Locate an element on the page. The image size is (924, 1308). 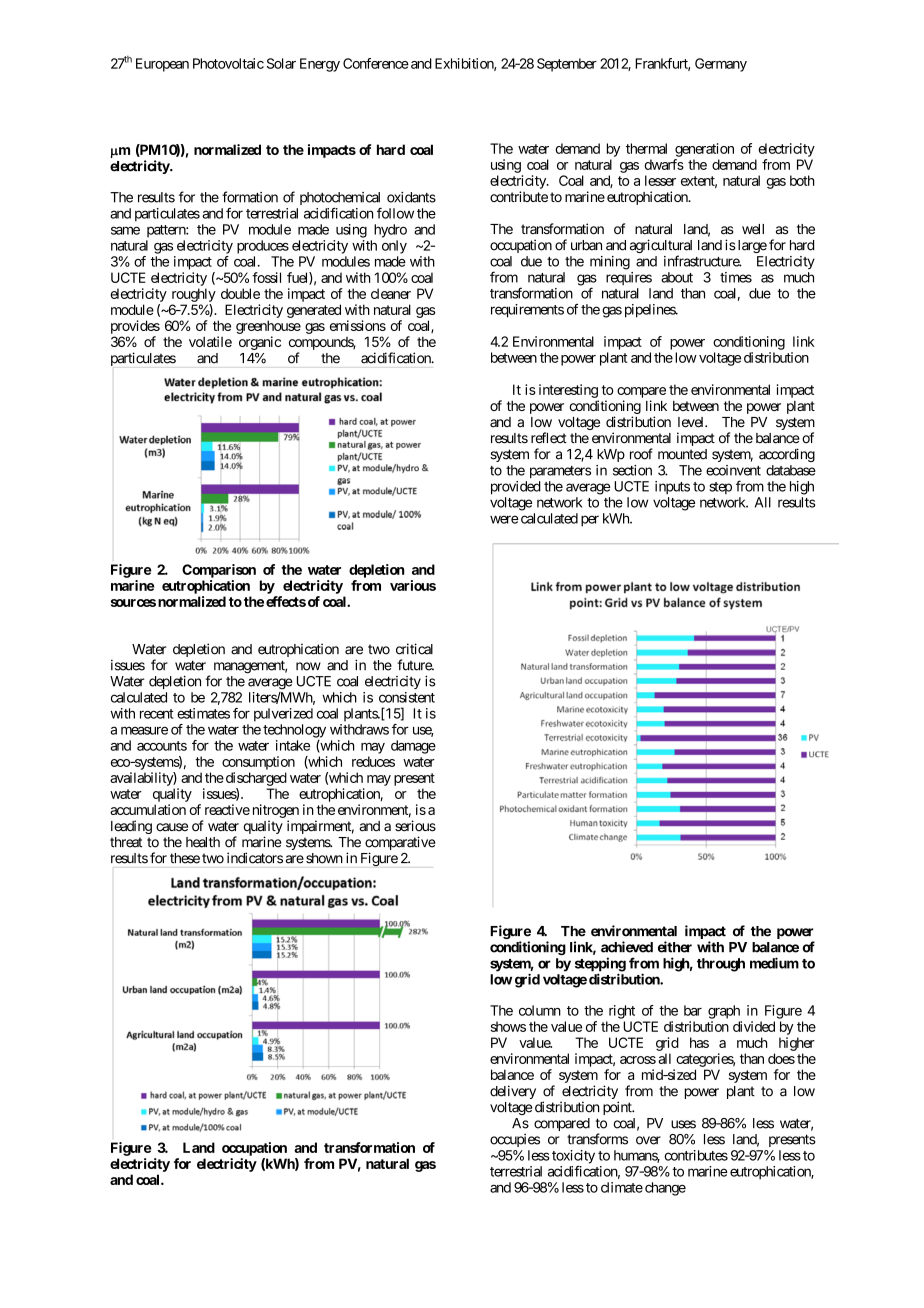
Photovoltaic is located at coordinates (228, 63).
